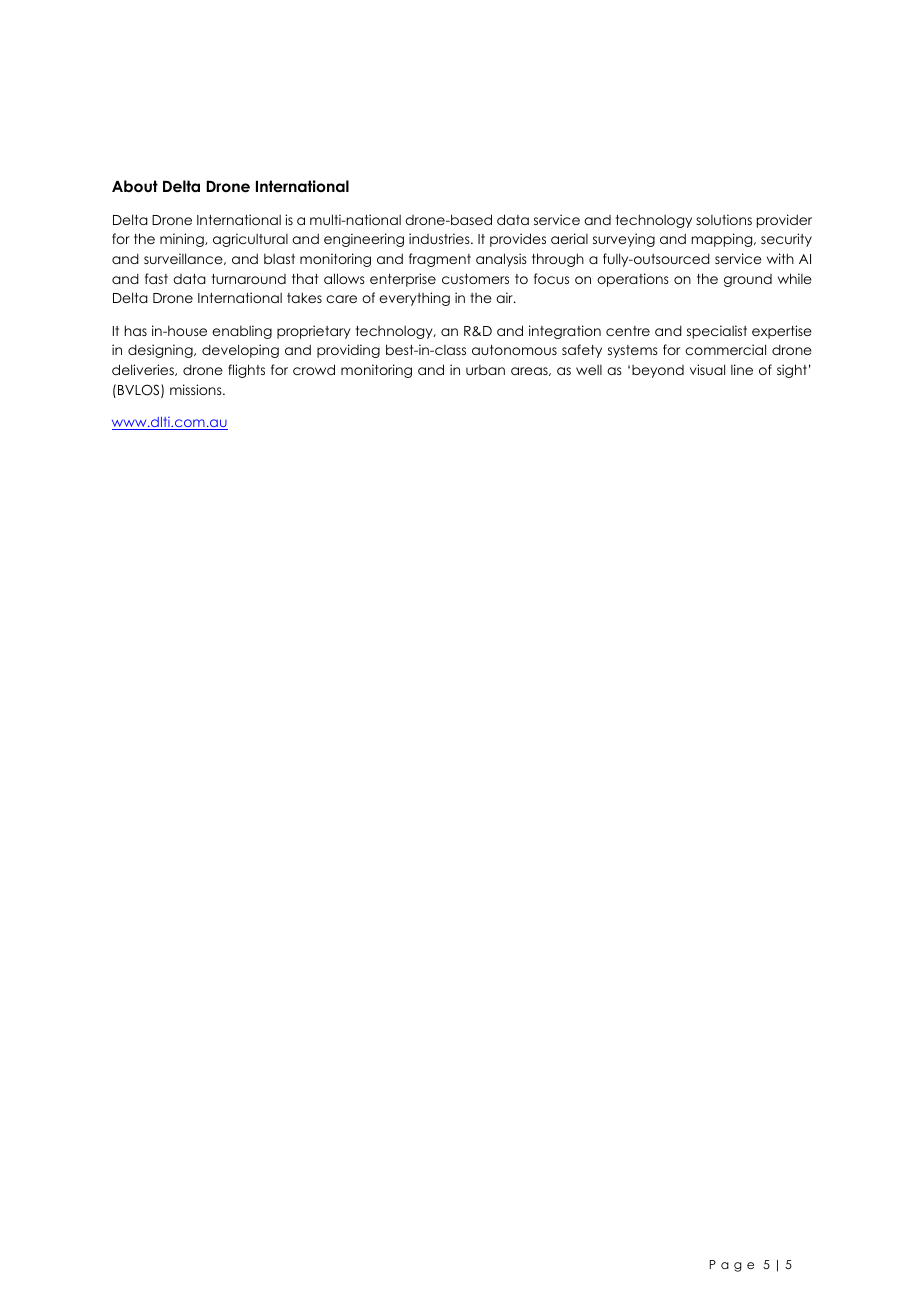  Describe the element at coordinates (135, 186) in the screenshot. I see `About` at that location.
